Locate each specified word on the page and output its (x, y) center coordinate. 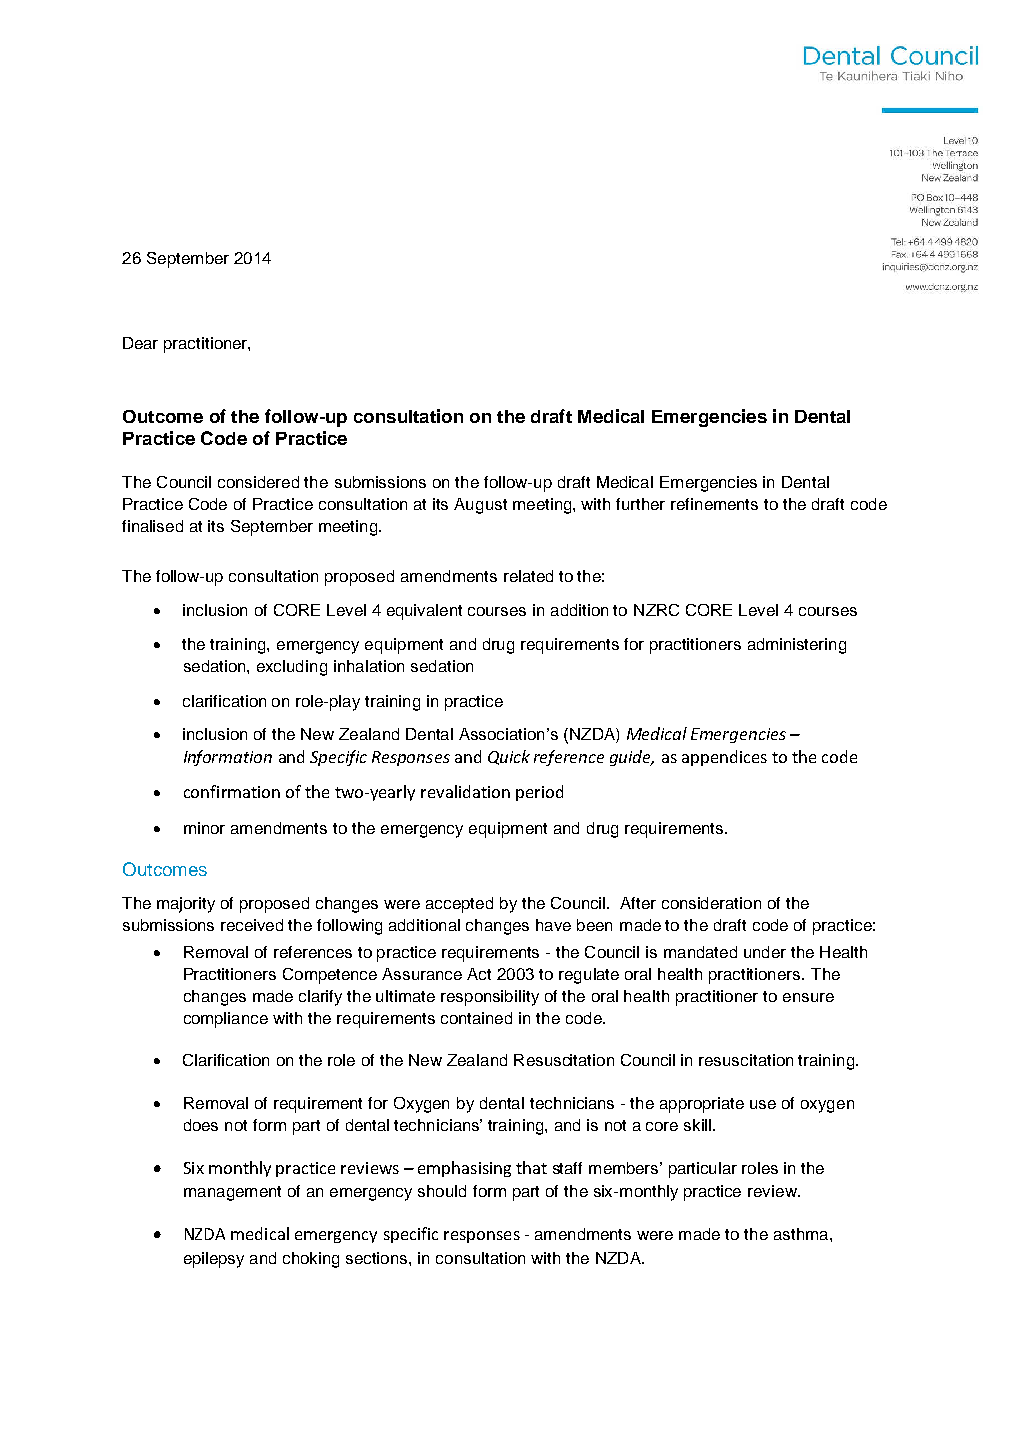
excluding (292, 668)
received (252, 925)
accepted (459, 905)
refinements (714, 504)
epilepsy (214, 1260)
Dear (140, 343)
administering (797, 646)
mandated (700, 952)
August (480, 506)
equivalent (424, 612)
